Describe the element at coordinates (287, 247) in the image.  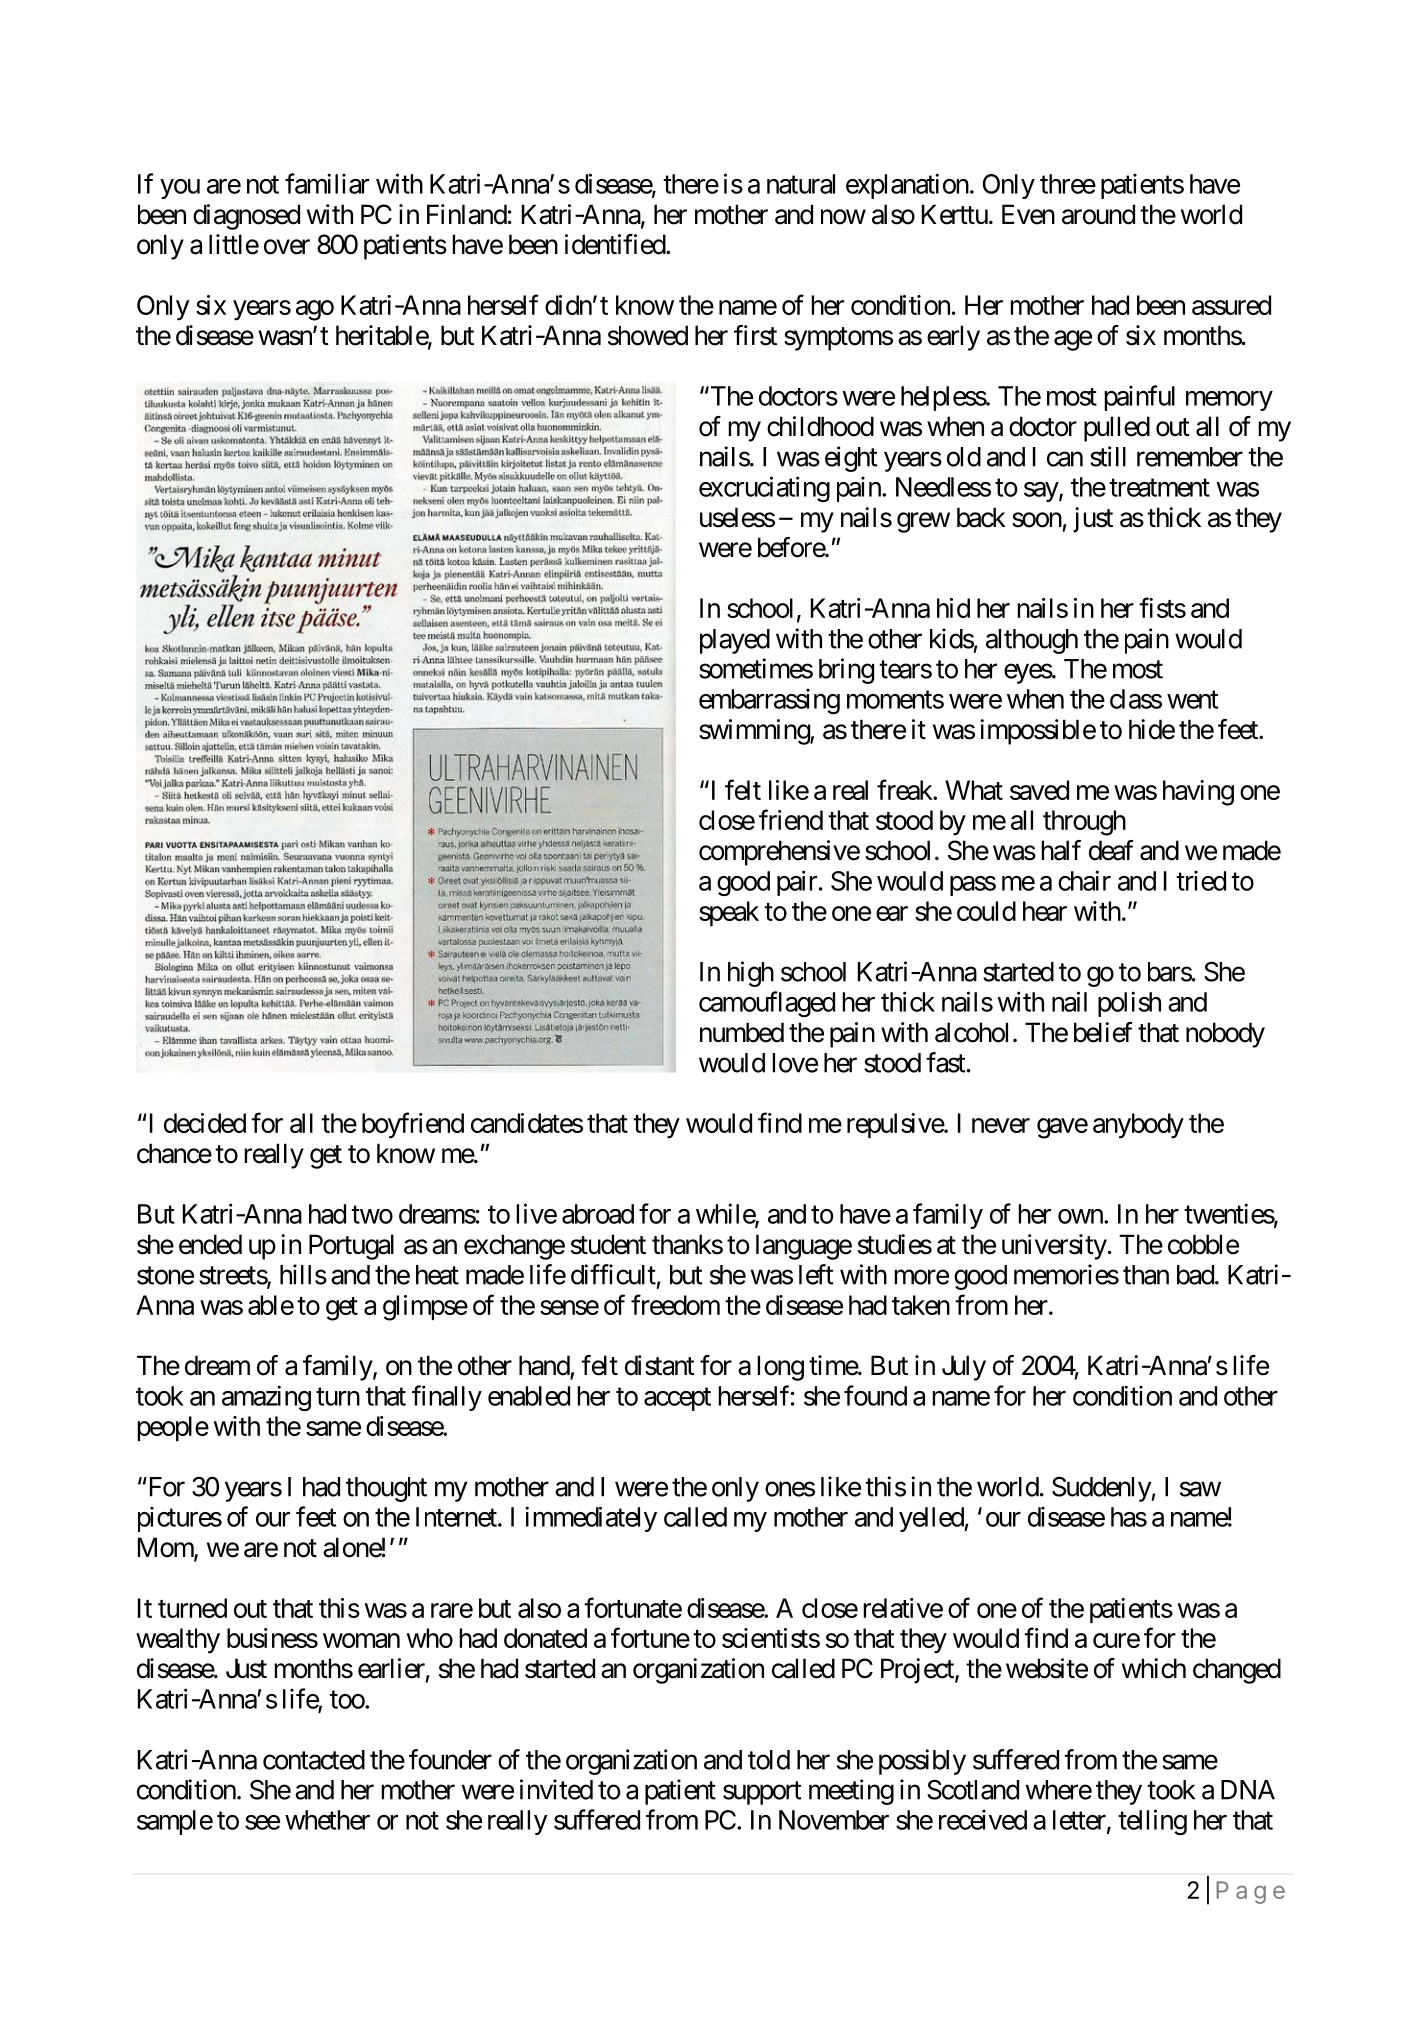
I see `over` at that location.
